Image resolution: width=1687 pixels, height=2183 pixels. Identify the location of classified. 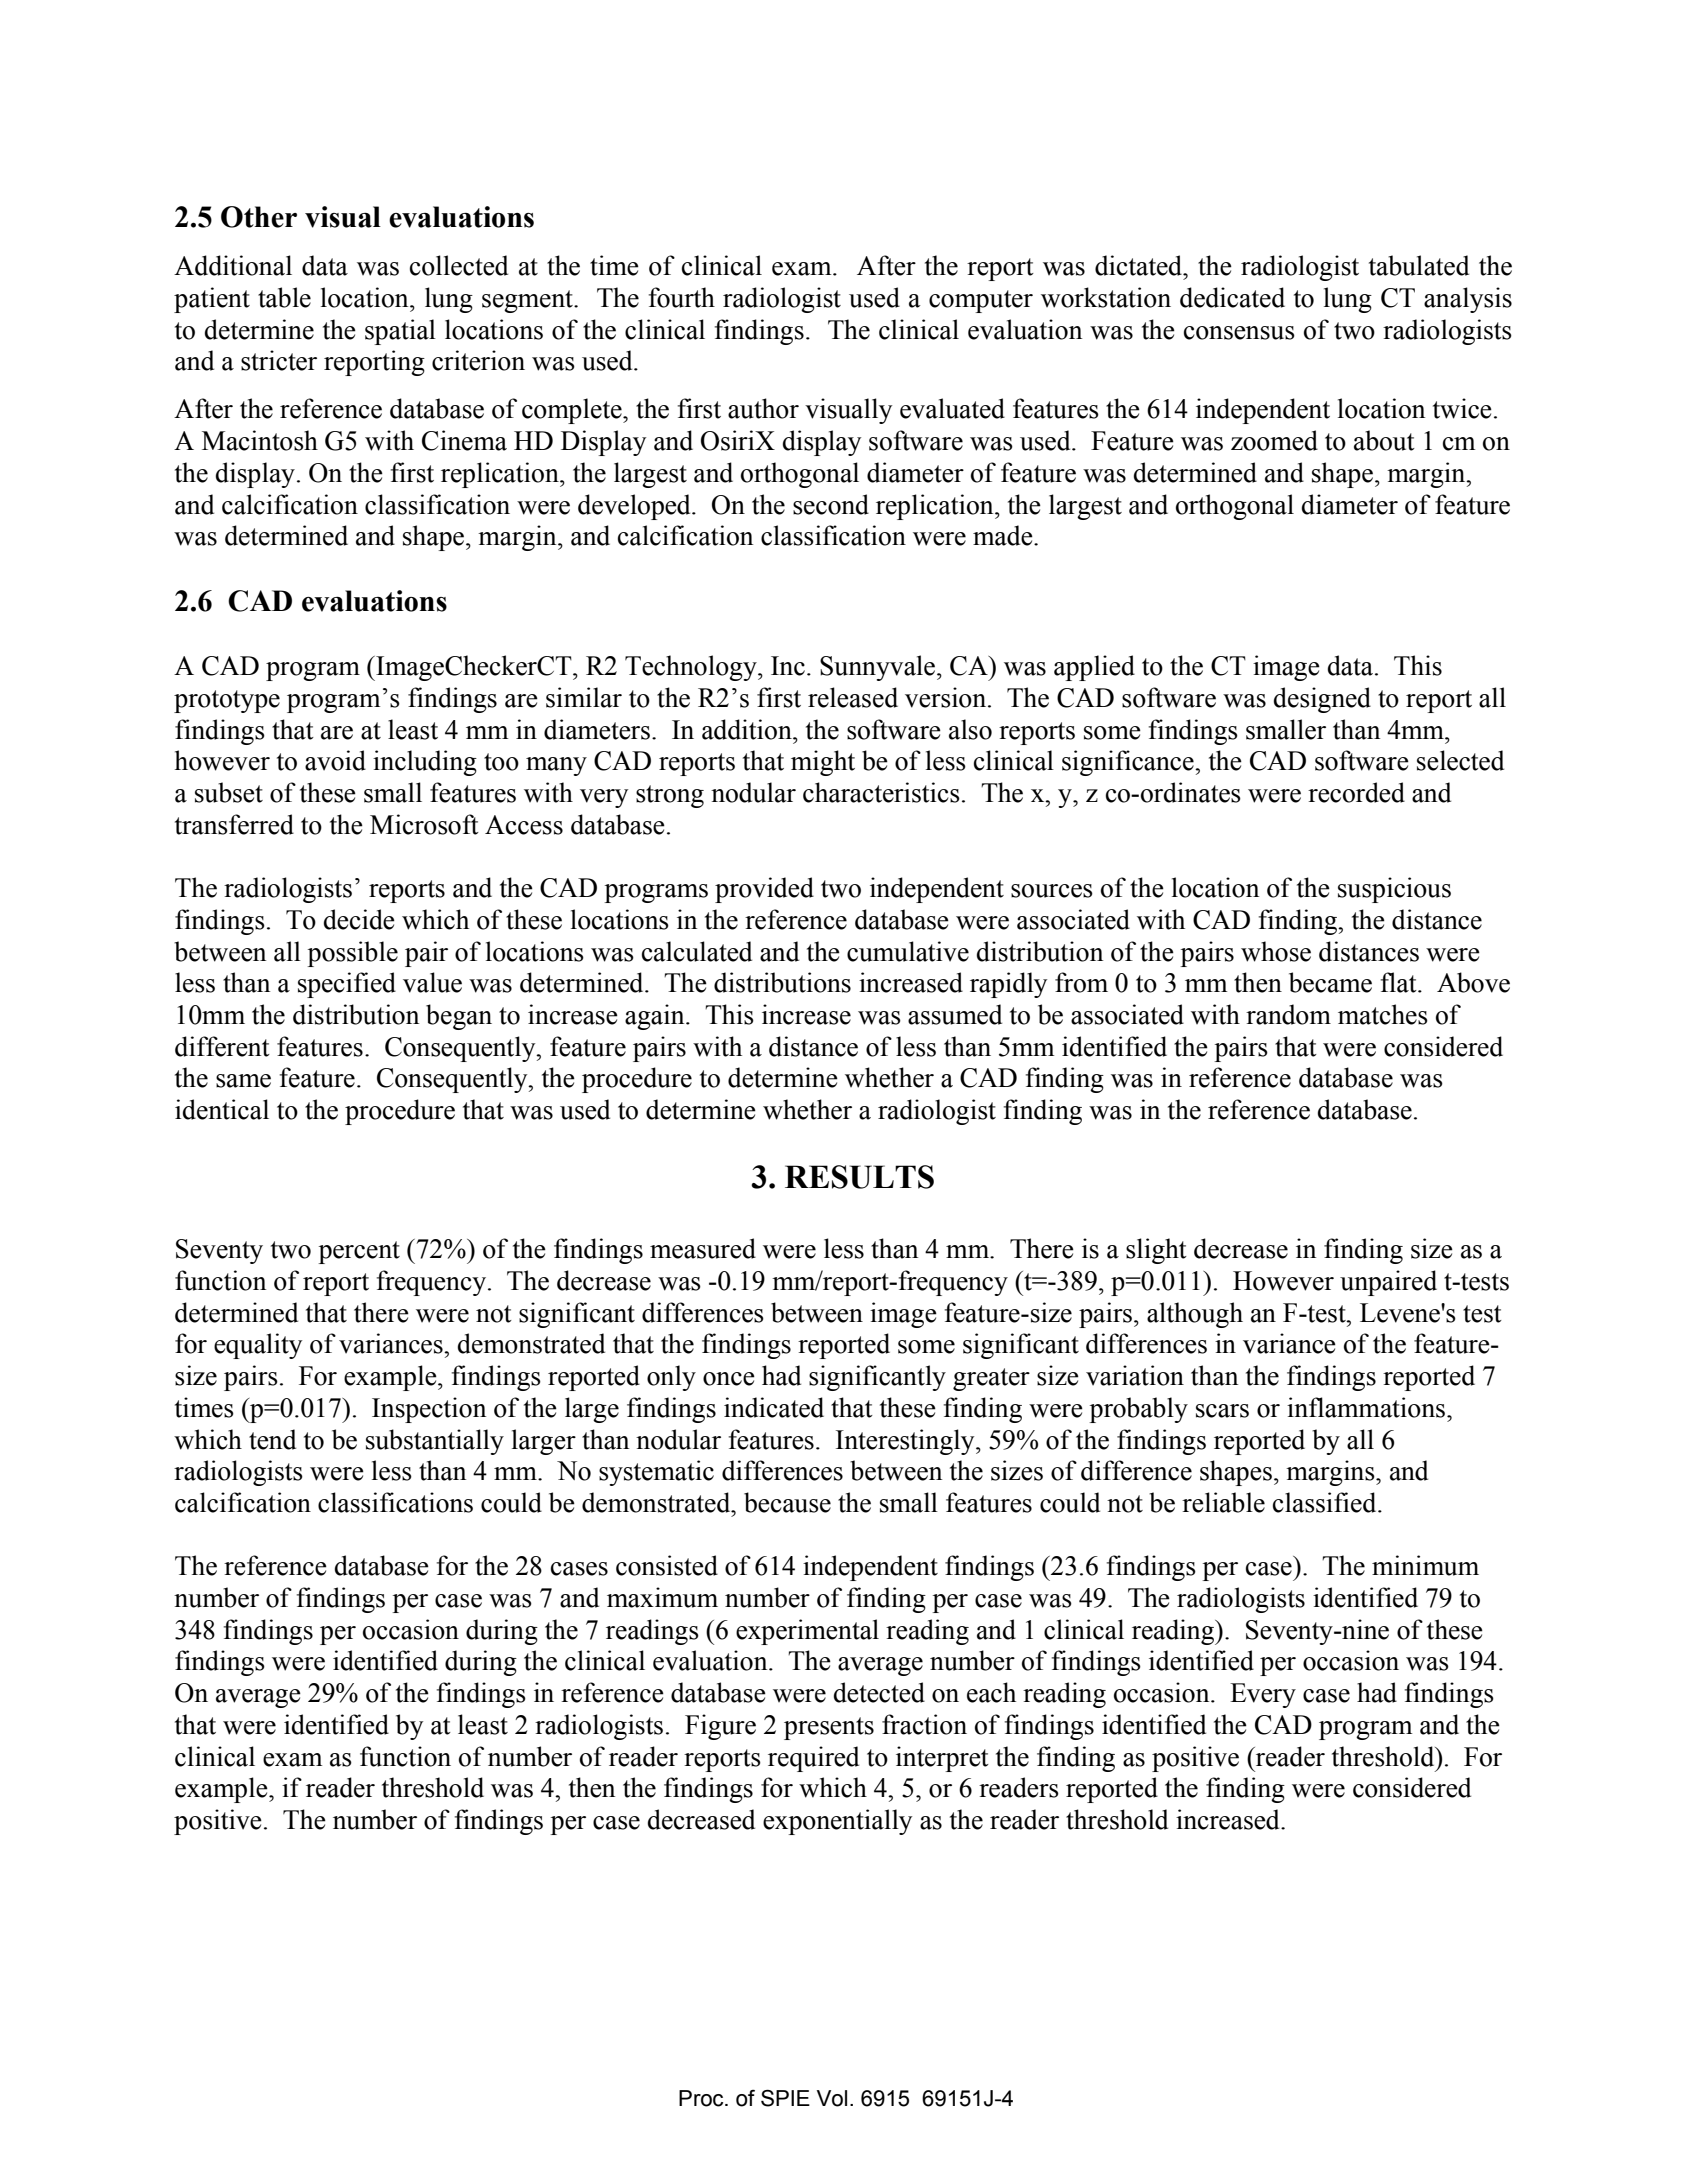
(1326, 1502).
